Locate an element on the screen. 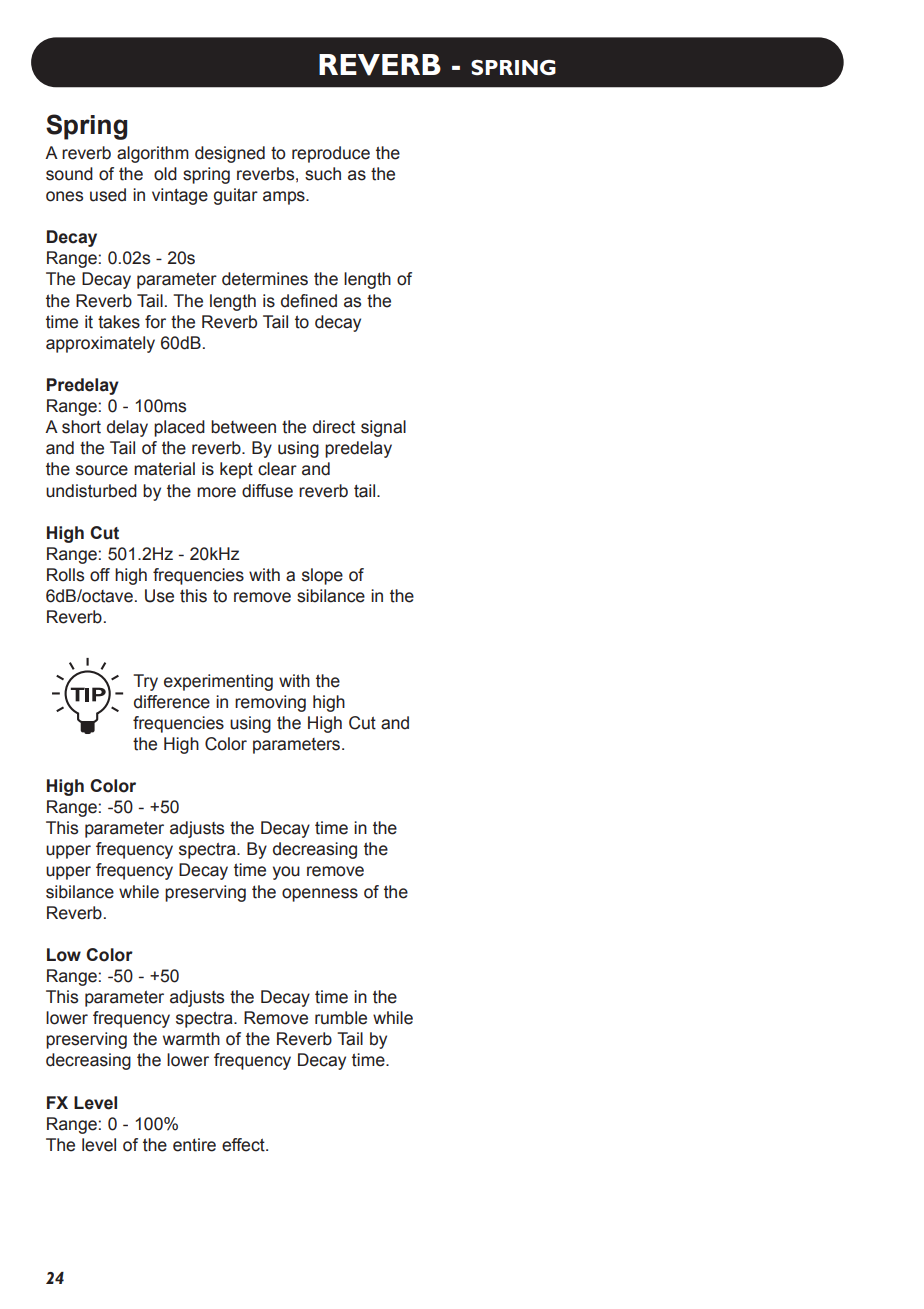 Image resolution: width=924 pixels, height=1309 pixels. Try is located at coordinates (145, 682).
